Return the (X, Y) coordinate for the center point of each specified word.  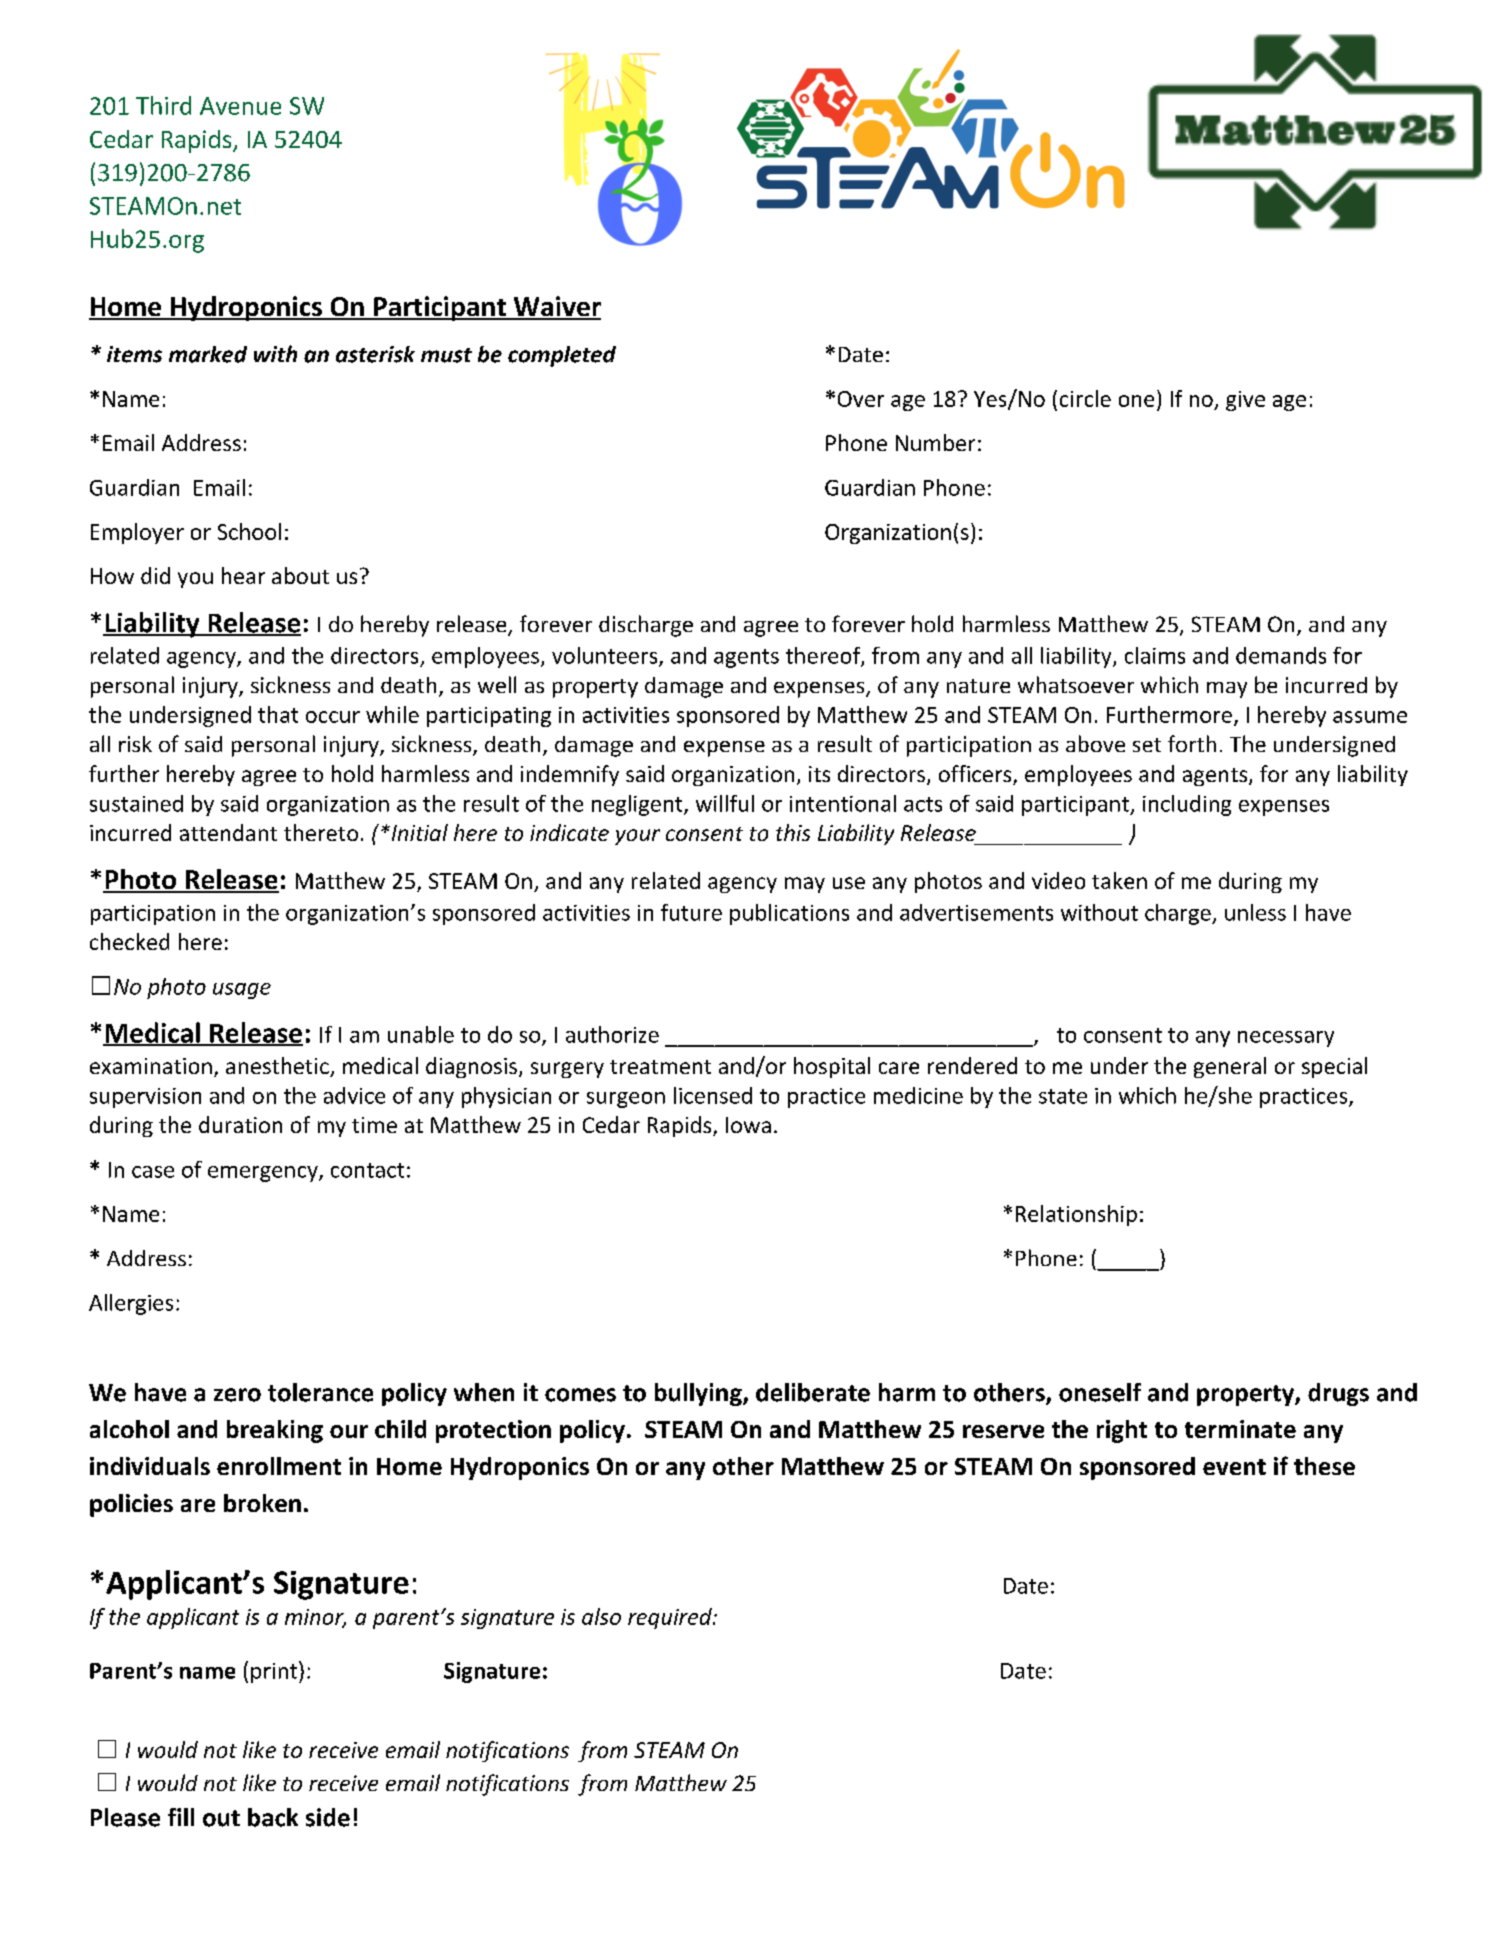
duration (240, 1124)
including (1187, 805)
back (273, 1817)
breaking (275, 1431)
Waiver (556, 307)
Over (861, 399)
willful (725, 803)
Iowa (748, 1125)
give (1245, 401)
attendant (228, 832)
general (1230, 1067)
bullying (699, 1394)
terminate (1240, 1429)
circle (1085, 398)
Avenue (240, 106)
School (249, 531)
